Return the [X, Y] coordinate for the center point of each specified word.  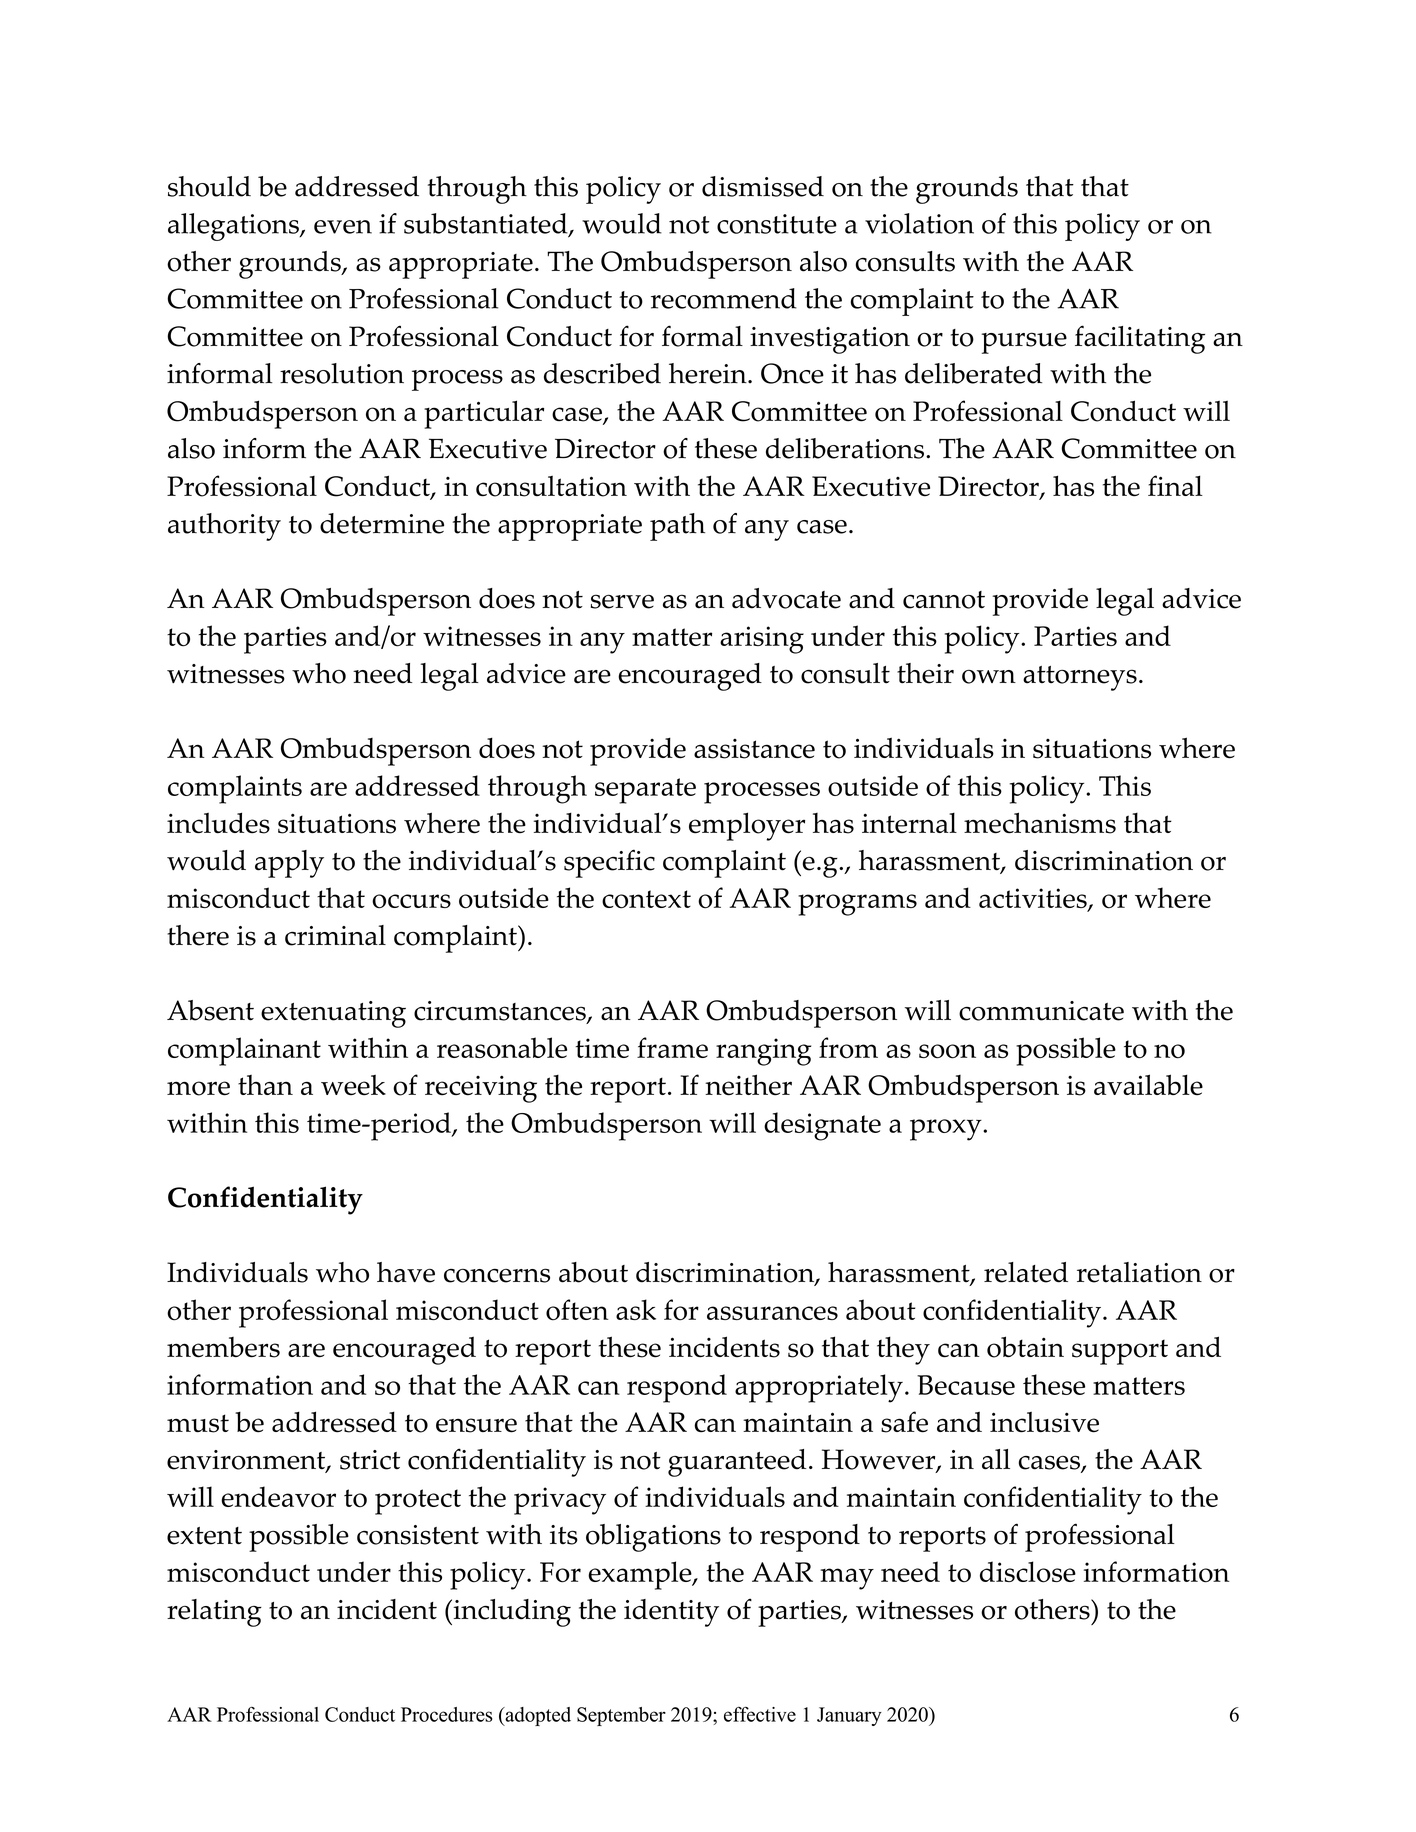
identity [671, 1613]
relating [214, 1613]
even [343, 227]
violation [919, 223]
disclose [1028, 1572]
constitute [777, 224]
